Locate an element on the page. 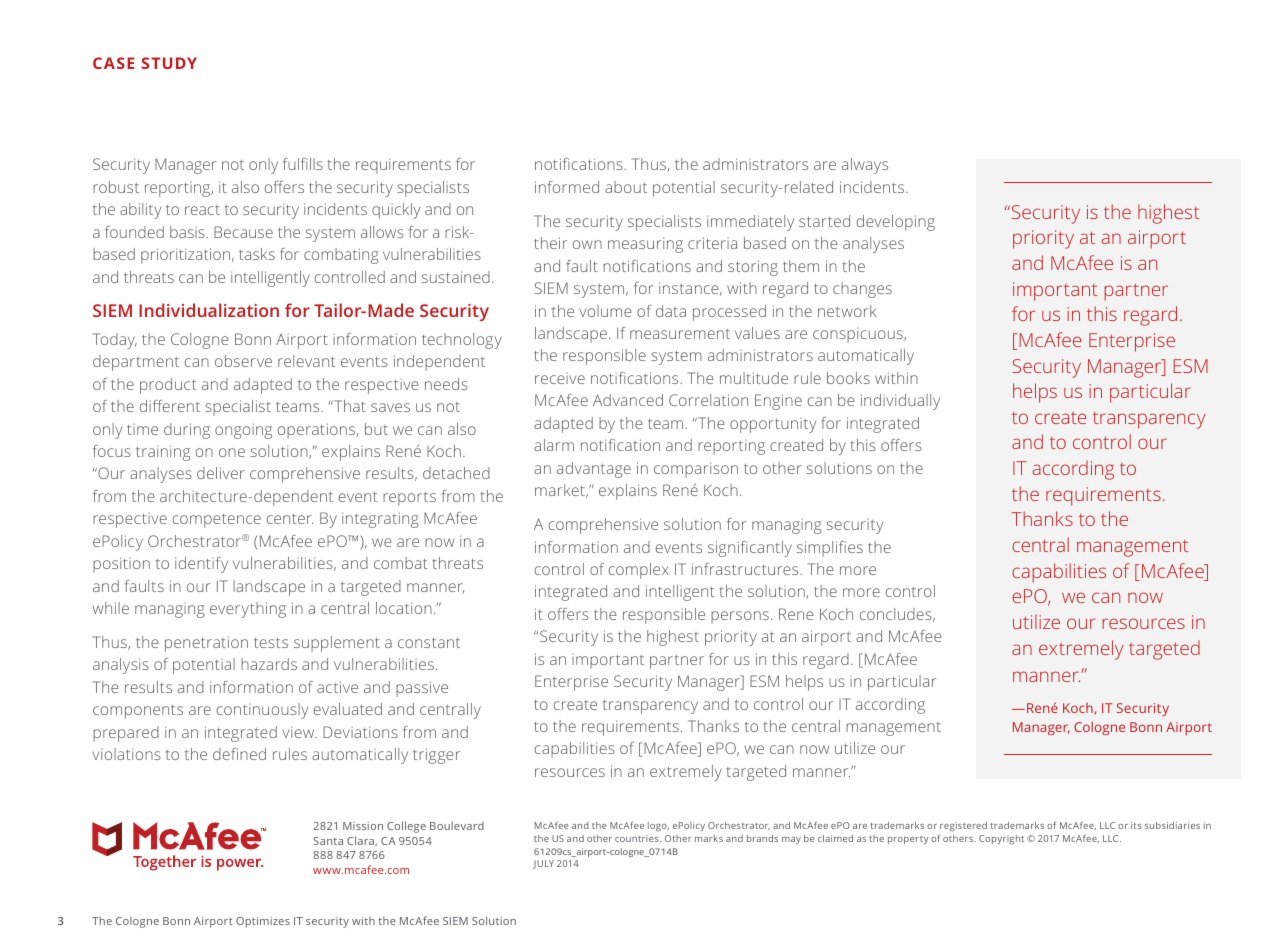 Image resolution: width=1270 pixels, height=952 pixels. STUDY is located at coordinates (169, 63).
